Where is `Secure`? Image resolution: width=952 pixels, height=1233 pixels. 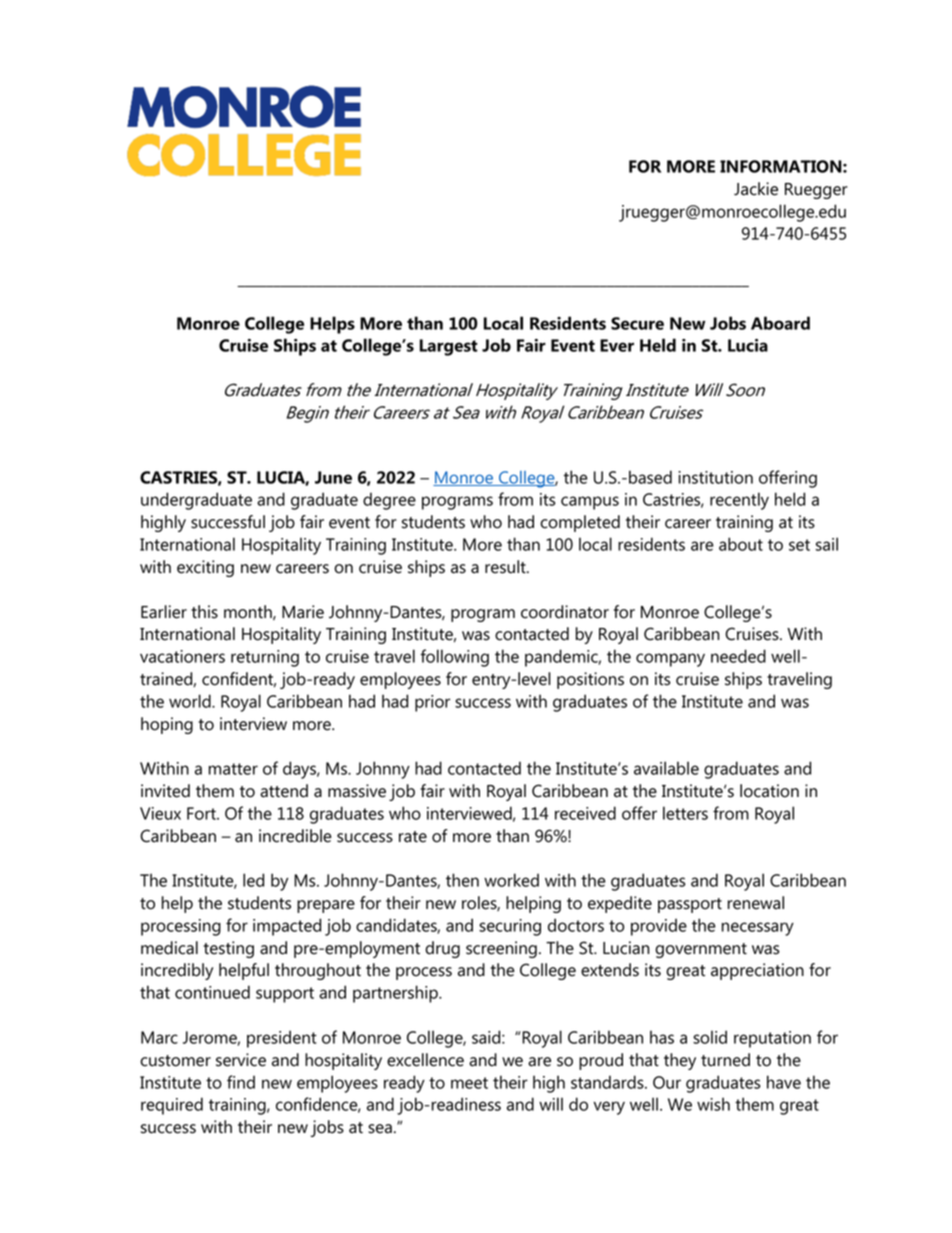 Secure is located at coordinates (637, 323).
